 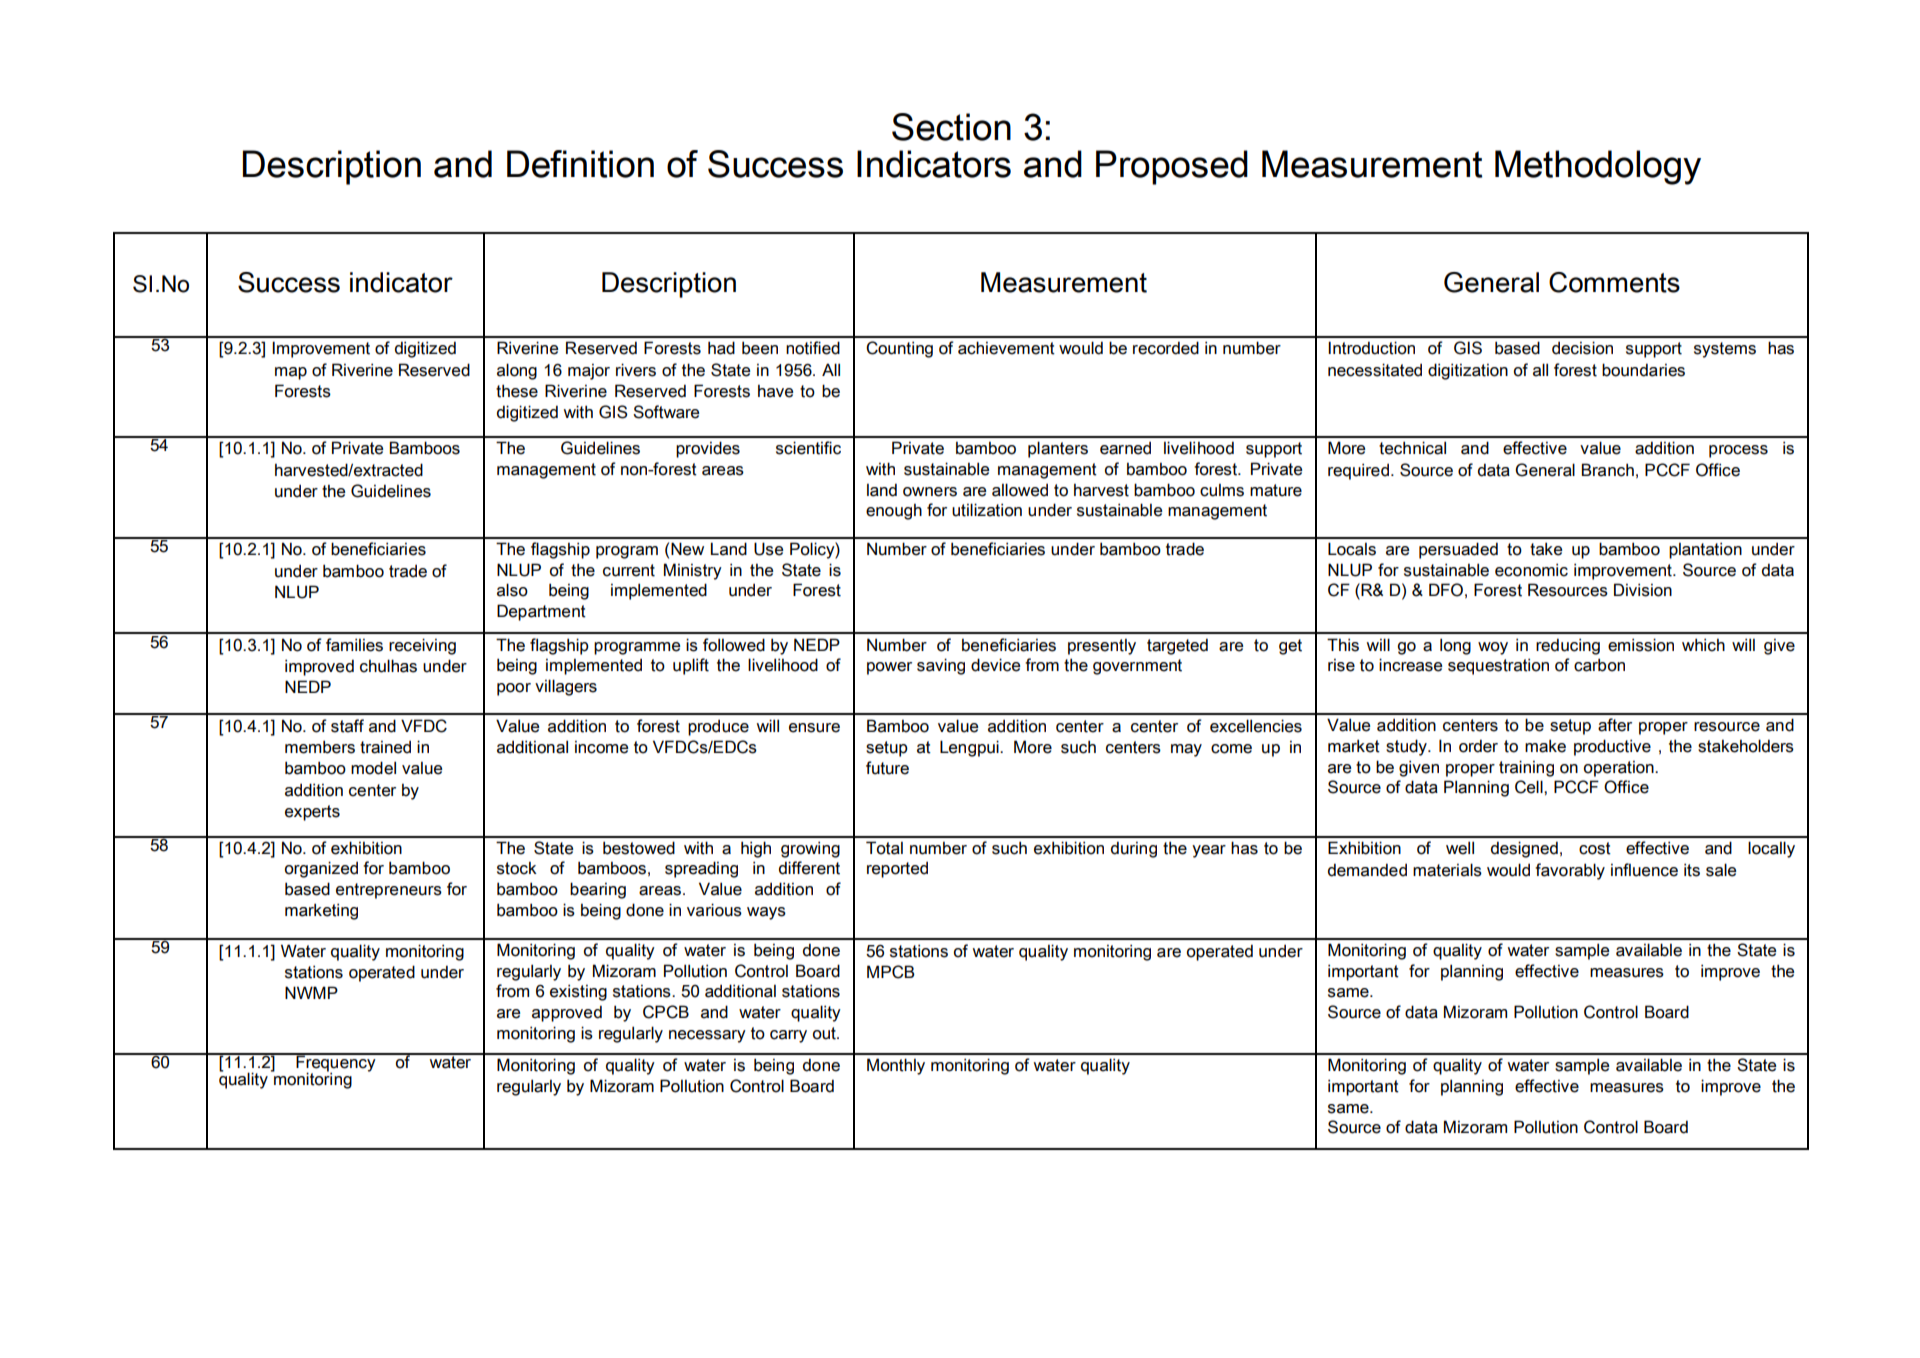 What do you see at coordinates (1570, 871) in the image?
I see `favorably` at bounding box center [1570, 871].
